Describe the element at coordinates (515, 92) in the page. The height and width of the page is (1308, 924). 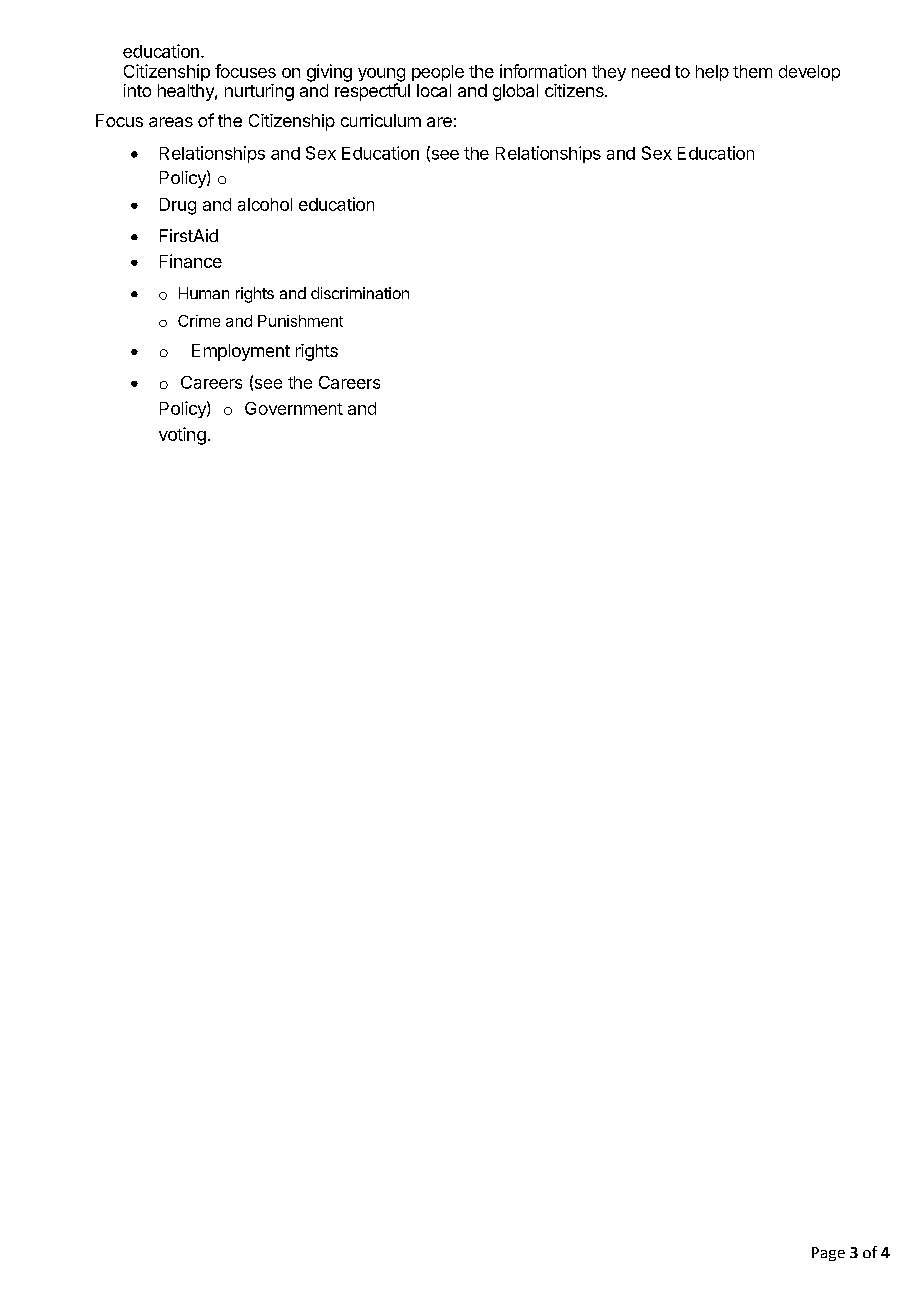
I see `global` at that location.
